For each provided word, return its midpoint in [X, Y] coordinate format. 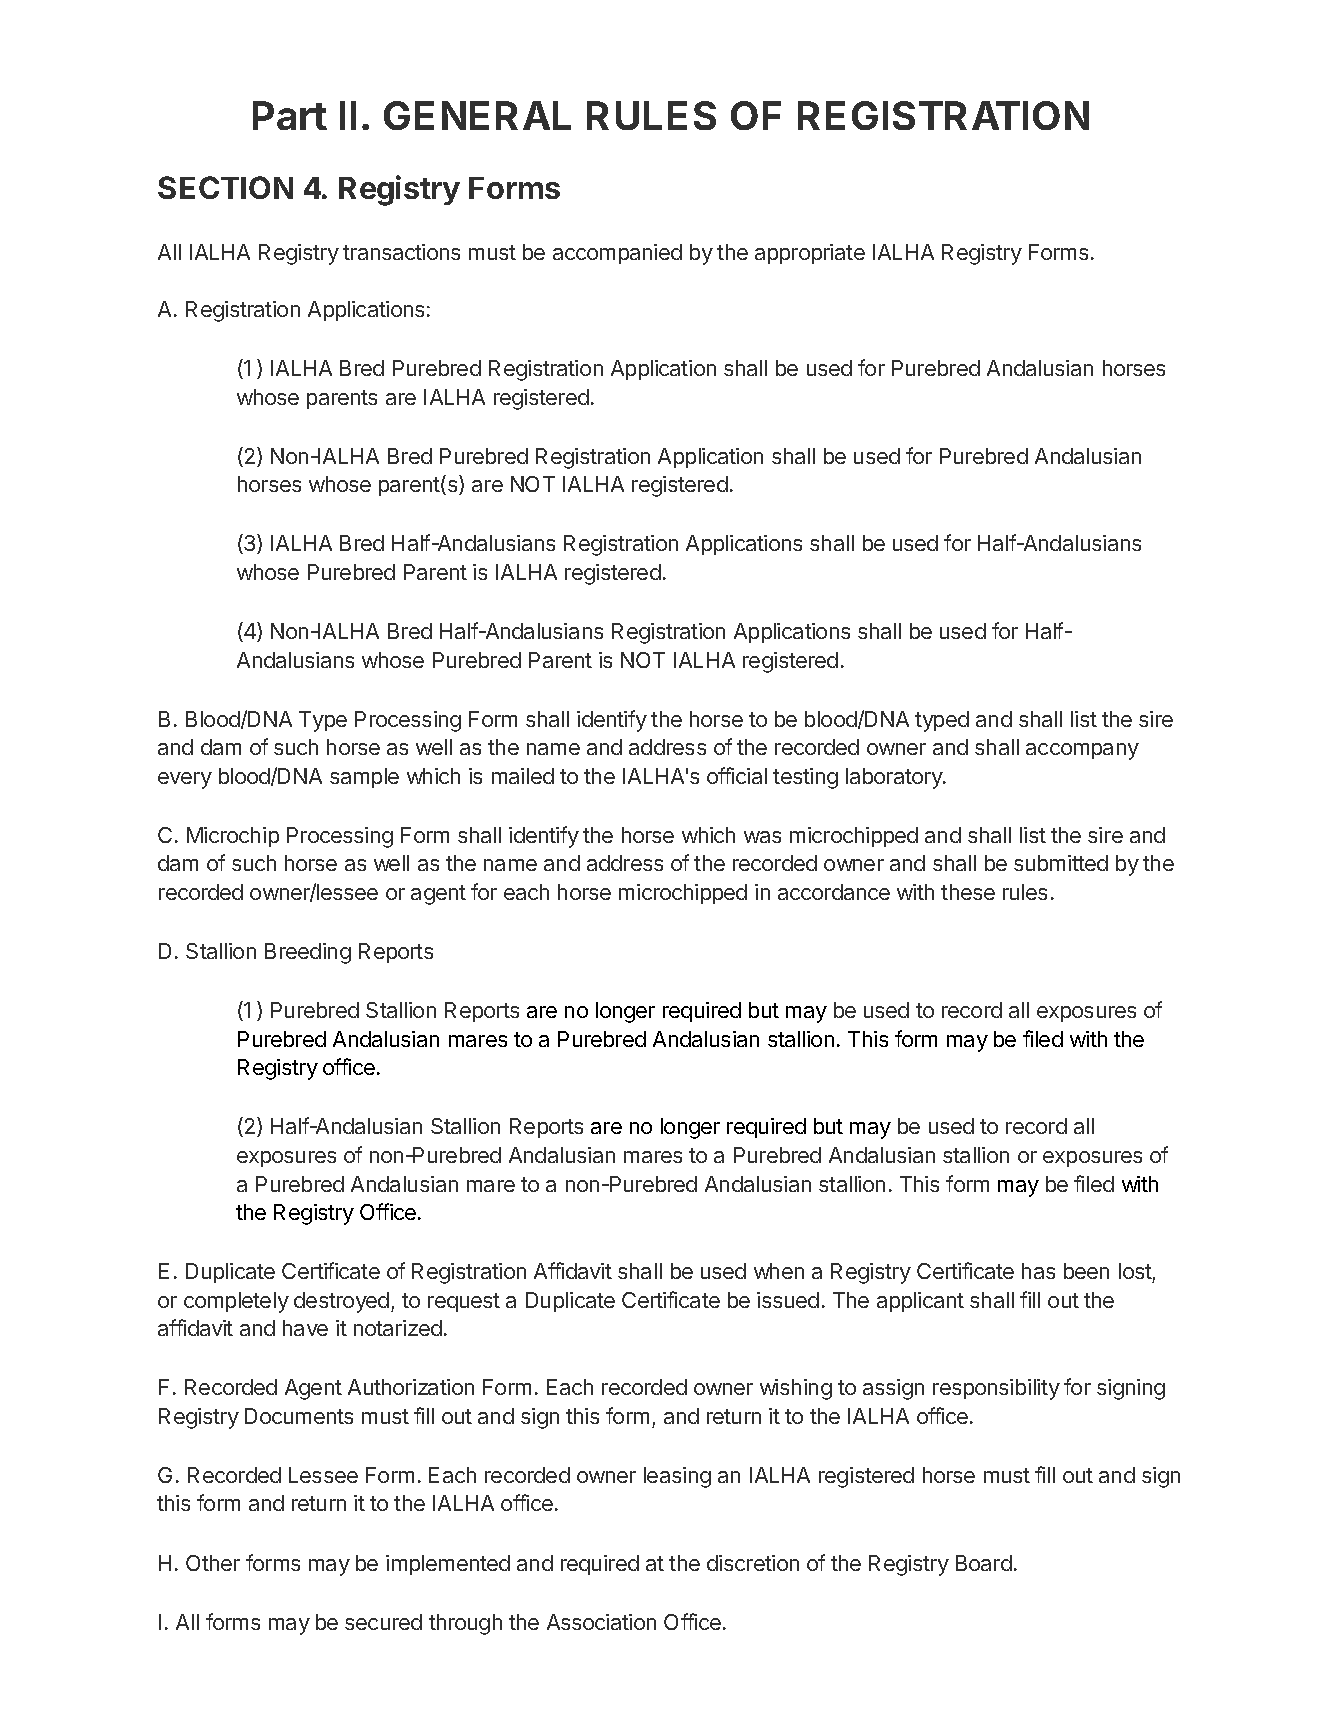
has [1038, 1271]
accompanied [617, 254]
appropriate [810, 254]
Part [290, 115]
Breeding [308, 953]
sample [364, 778]
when [779, 1271]
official [737, 775]
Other [213, 1563]
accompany [1082, 751]
